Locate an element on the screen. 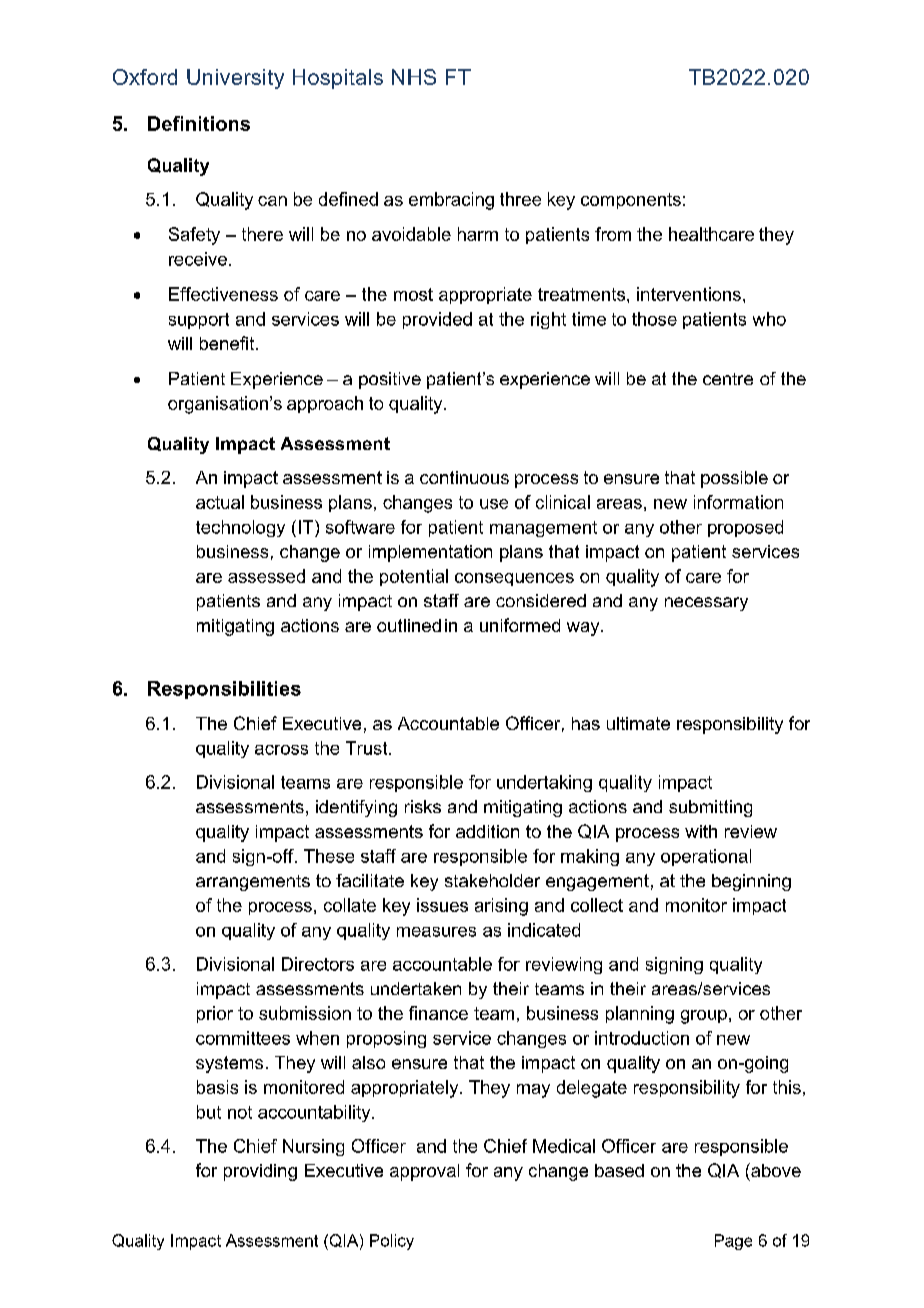 The height and width of the screenshot is (1308, 924). prior is located at coordinates (215, 1014).
